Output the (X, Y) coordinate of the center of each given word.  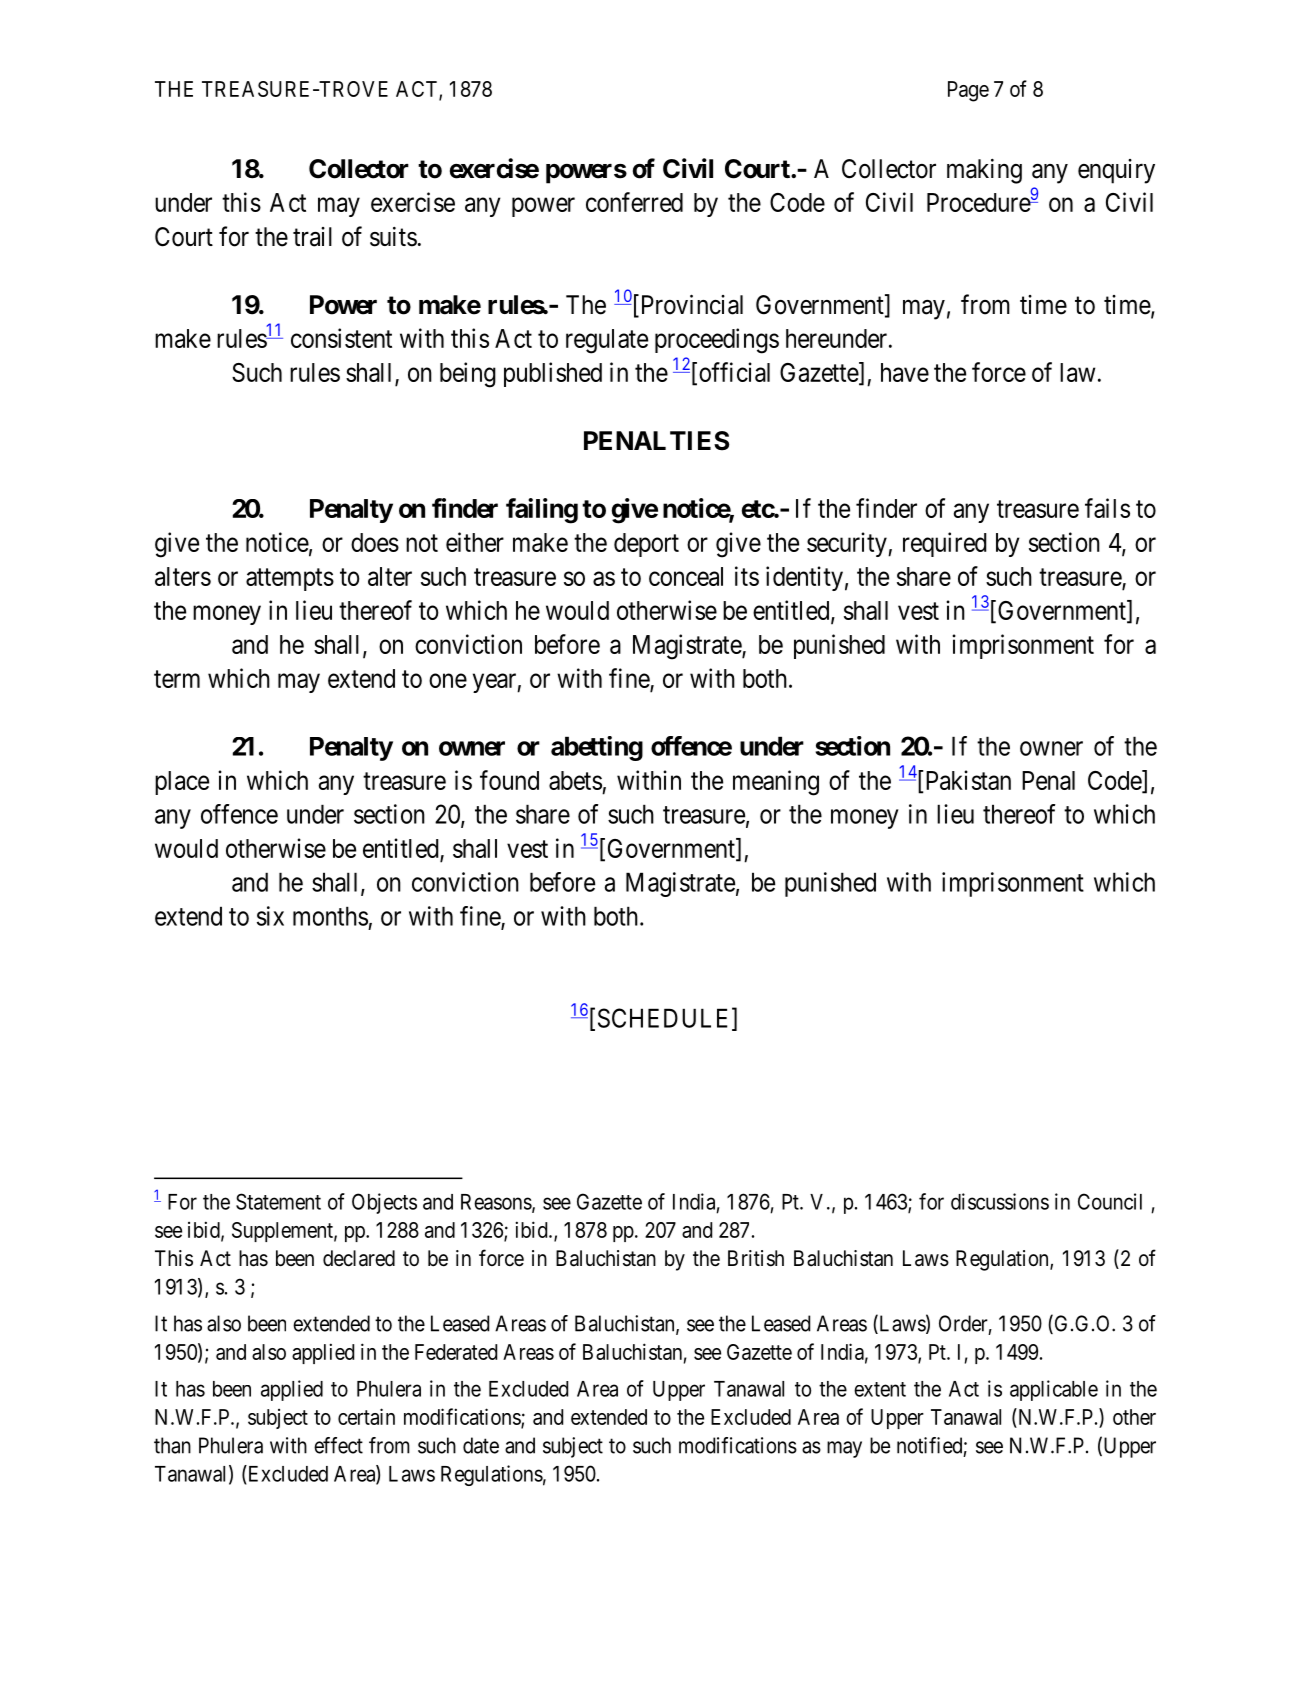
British (756, 1258)
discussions (1000, 1201)
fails (1107, 508)
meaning (776, 783)
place (182, 783)
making (984, 171)
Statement (278, 1201)
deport (646, 545)
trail (312, 237)
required (945, 544)
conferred (634, 202)
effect (338, 1445)
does (375, 542)
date (481, 1445)
